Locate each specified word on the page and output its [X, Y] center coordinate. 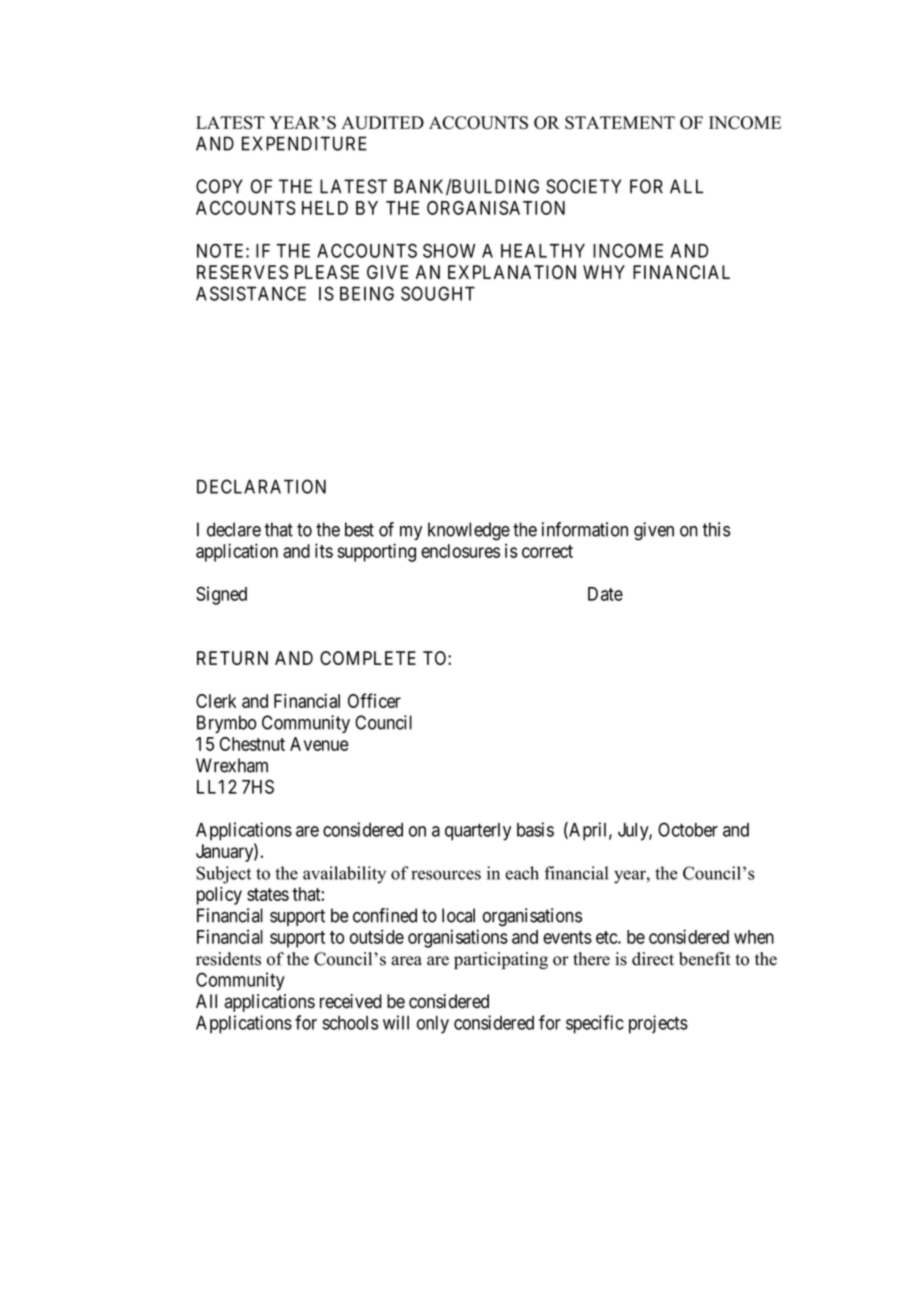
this [716, 529]
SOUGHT [438, 293]
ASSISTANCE [251, 293]
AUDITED [383, 123]
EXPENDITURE [304, 143]
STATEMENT [620, 122]
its [324, 550]
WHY [604, 272]
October [688, 829]
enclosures [460, 551]
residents [228, 959]
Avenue [319, 744]
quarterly [478, 832]
